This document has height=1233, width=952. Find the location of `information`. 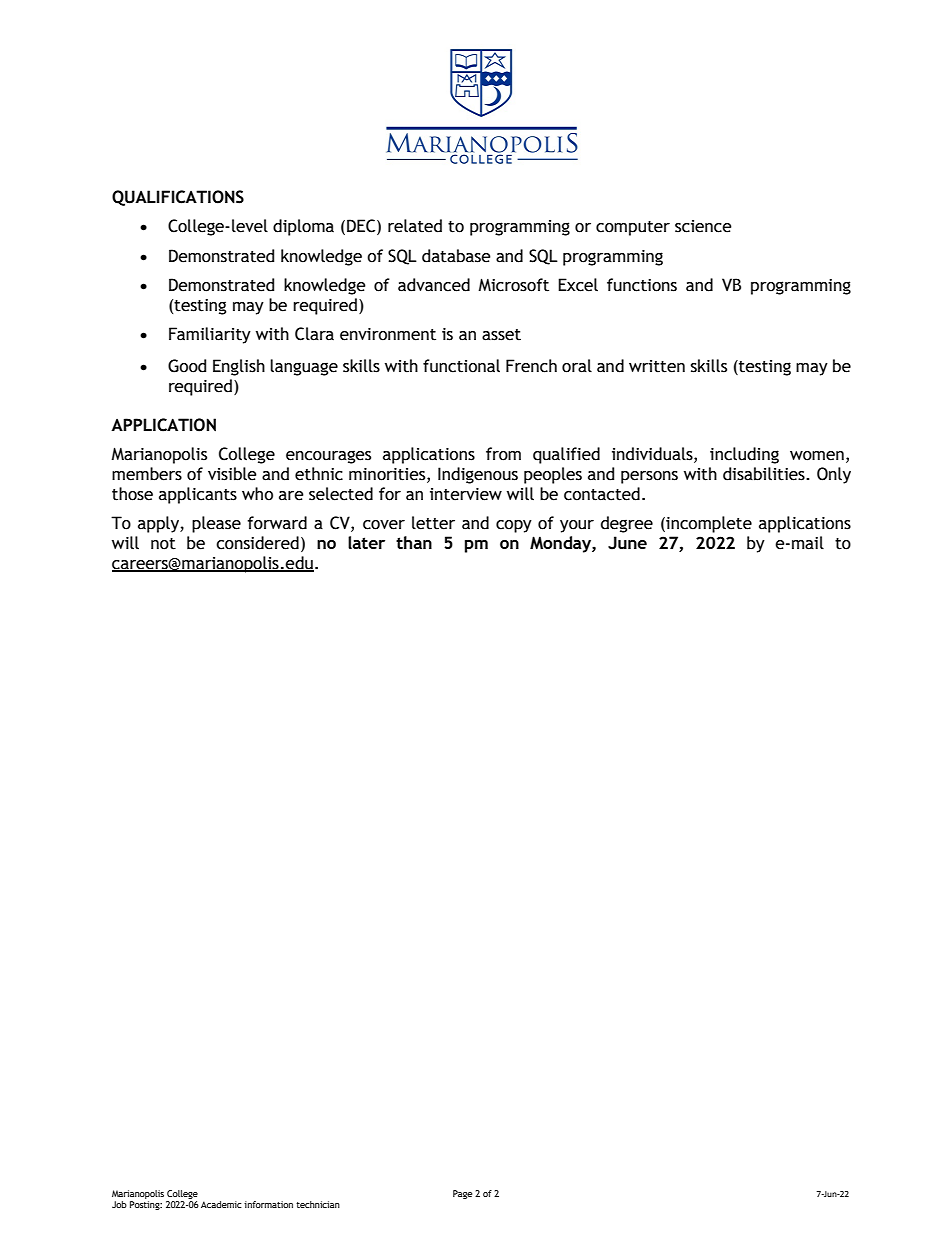

information is located at coordinates (268, 1204).
